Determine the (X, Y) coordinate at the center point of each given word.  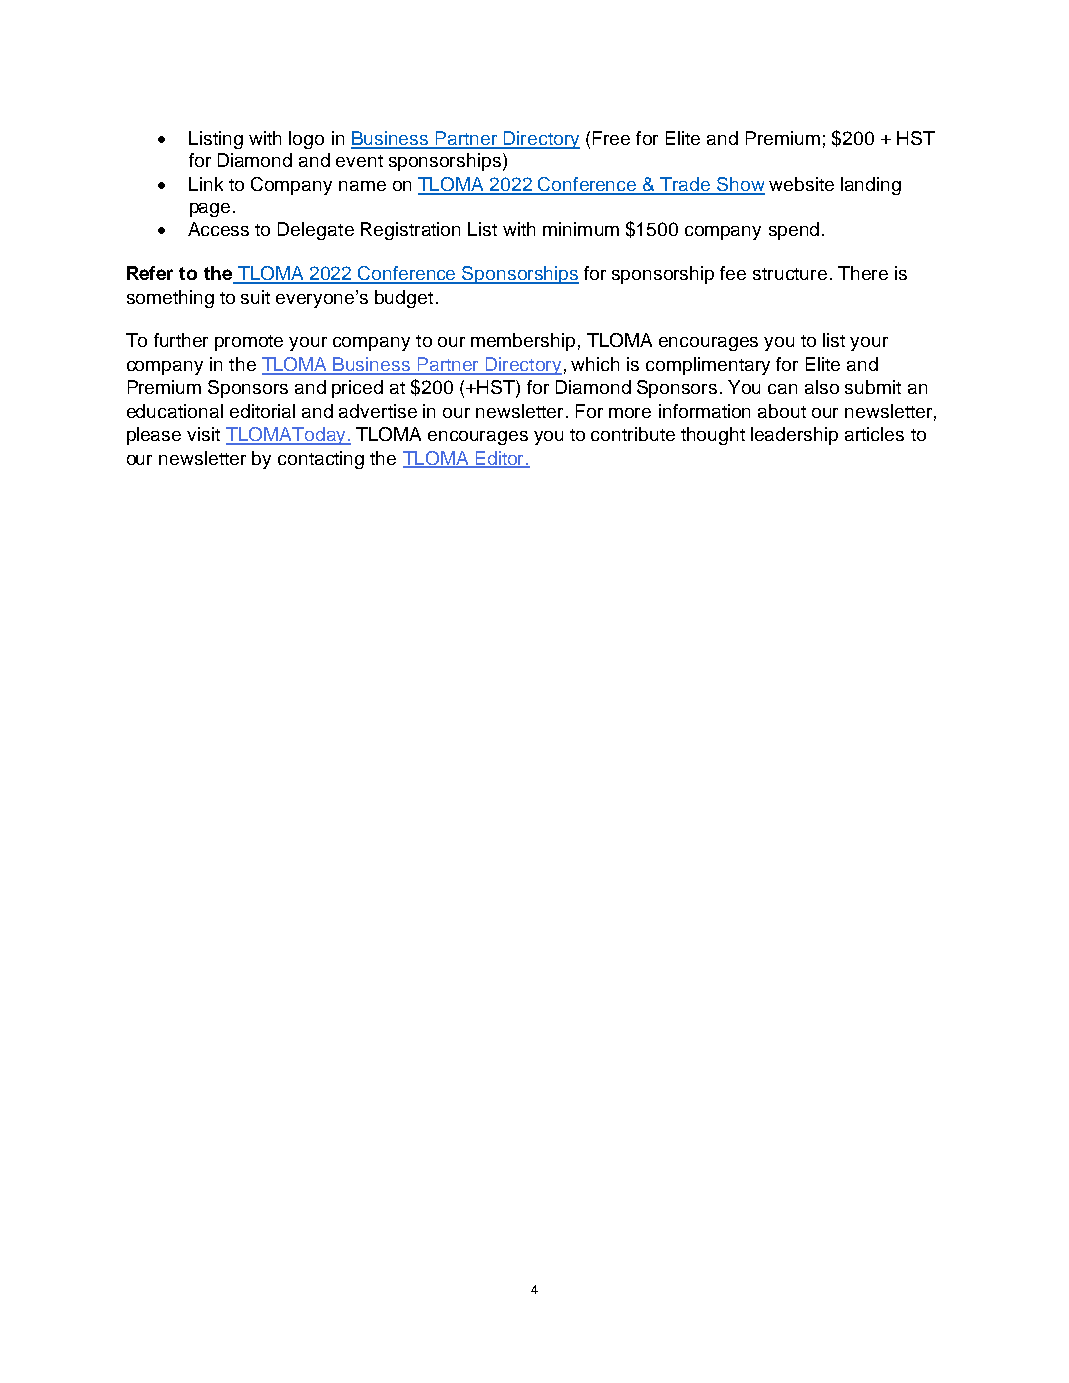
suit (255, 297)
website (801, 184)
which (595, 364)
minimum (581, 229)
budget (404, 299)
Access (218, 229)
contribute (633, 434)
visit (203, 434)
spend (794, 231)
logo (306, 140)
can (782, 389)
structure (790, 274)
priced (357, 389)
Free (611, 138)
